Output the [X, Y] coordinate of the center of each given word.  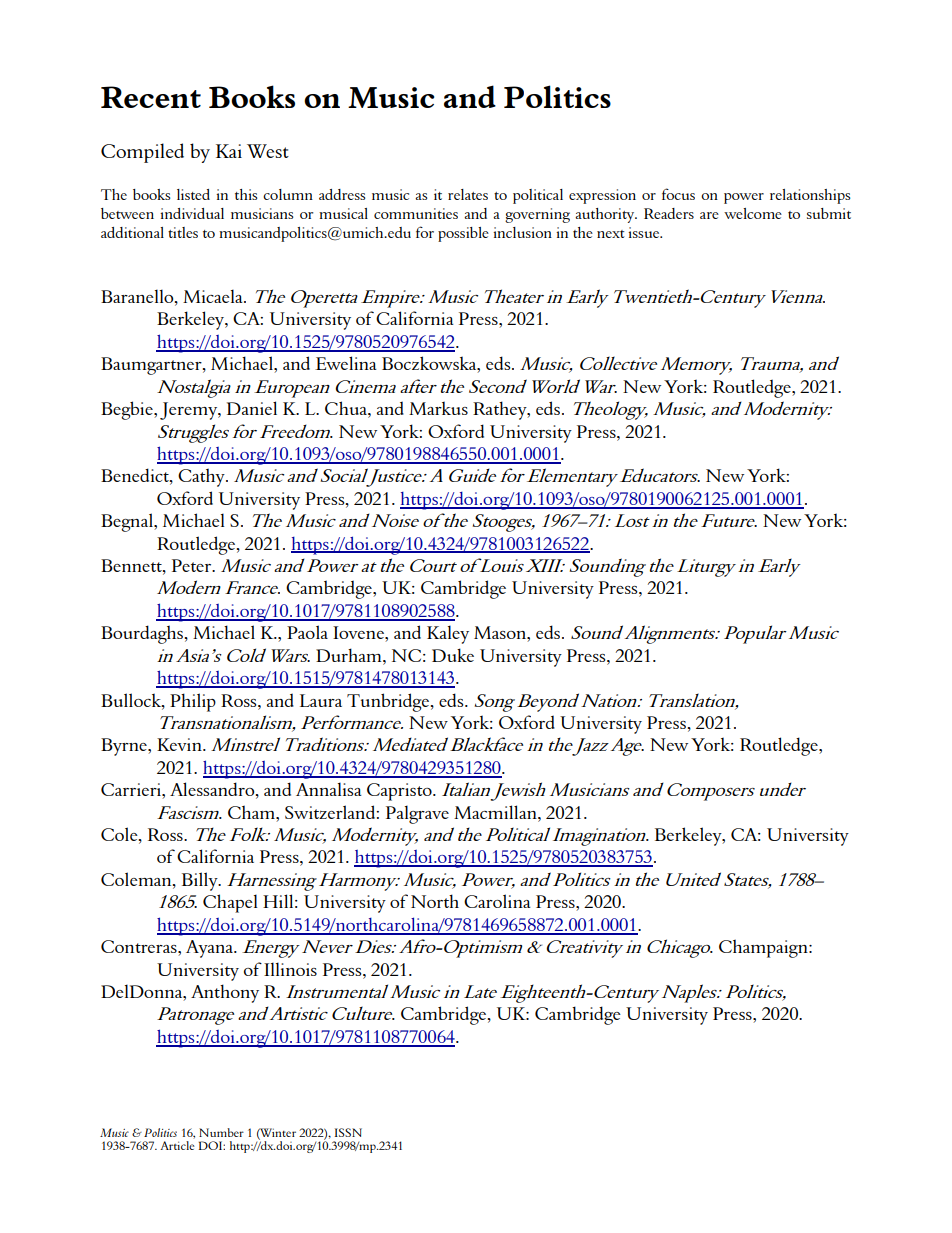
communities [416, 213]
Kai [229, 151]
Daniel [252, 408]
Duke [453, 655]
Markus [438, 408]
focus [678, 194]
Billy [201, 881]
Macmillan [496, 812]
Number [221, 1132]
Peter [193, 565]
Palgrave [417, 814]
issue [645, 232]
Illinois [290, 969]
